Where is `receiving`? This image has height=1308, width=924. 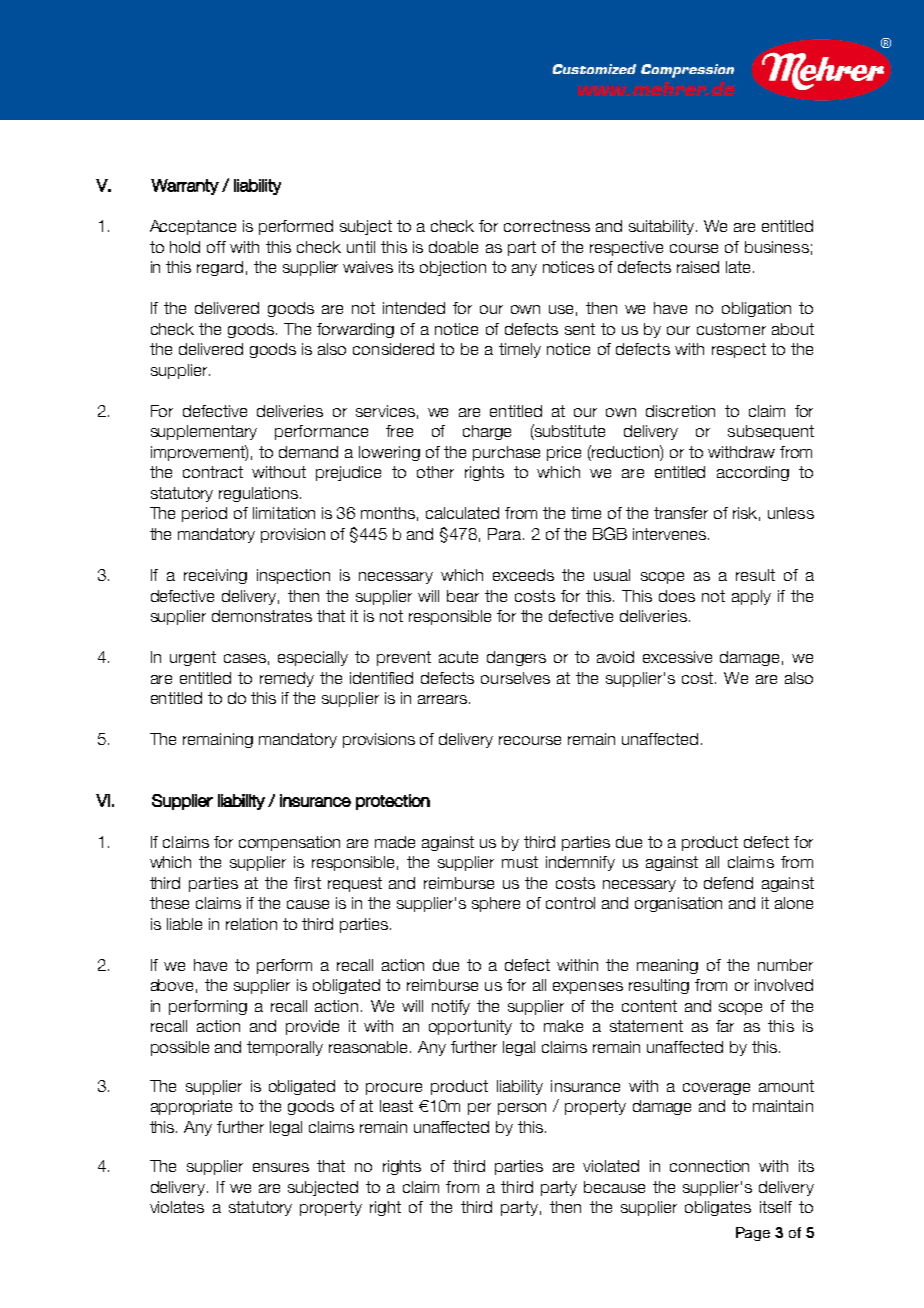 receiving is located at coordinates (215, 576).
